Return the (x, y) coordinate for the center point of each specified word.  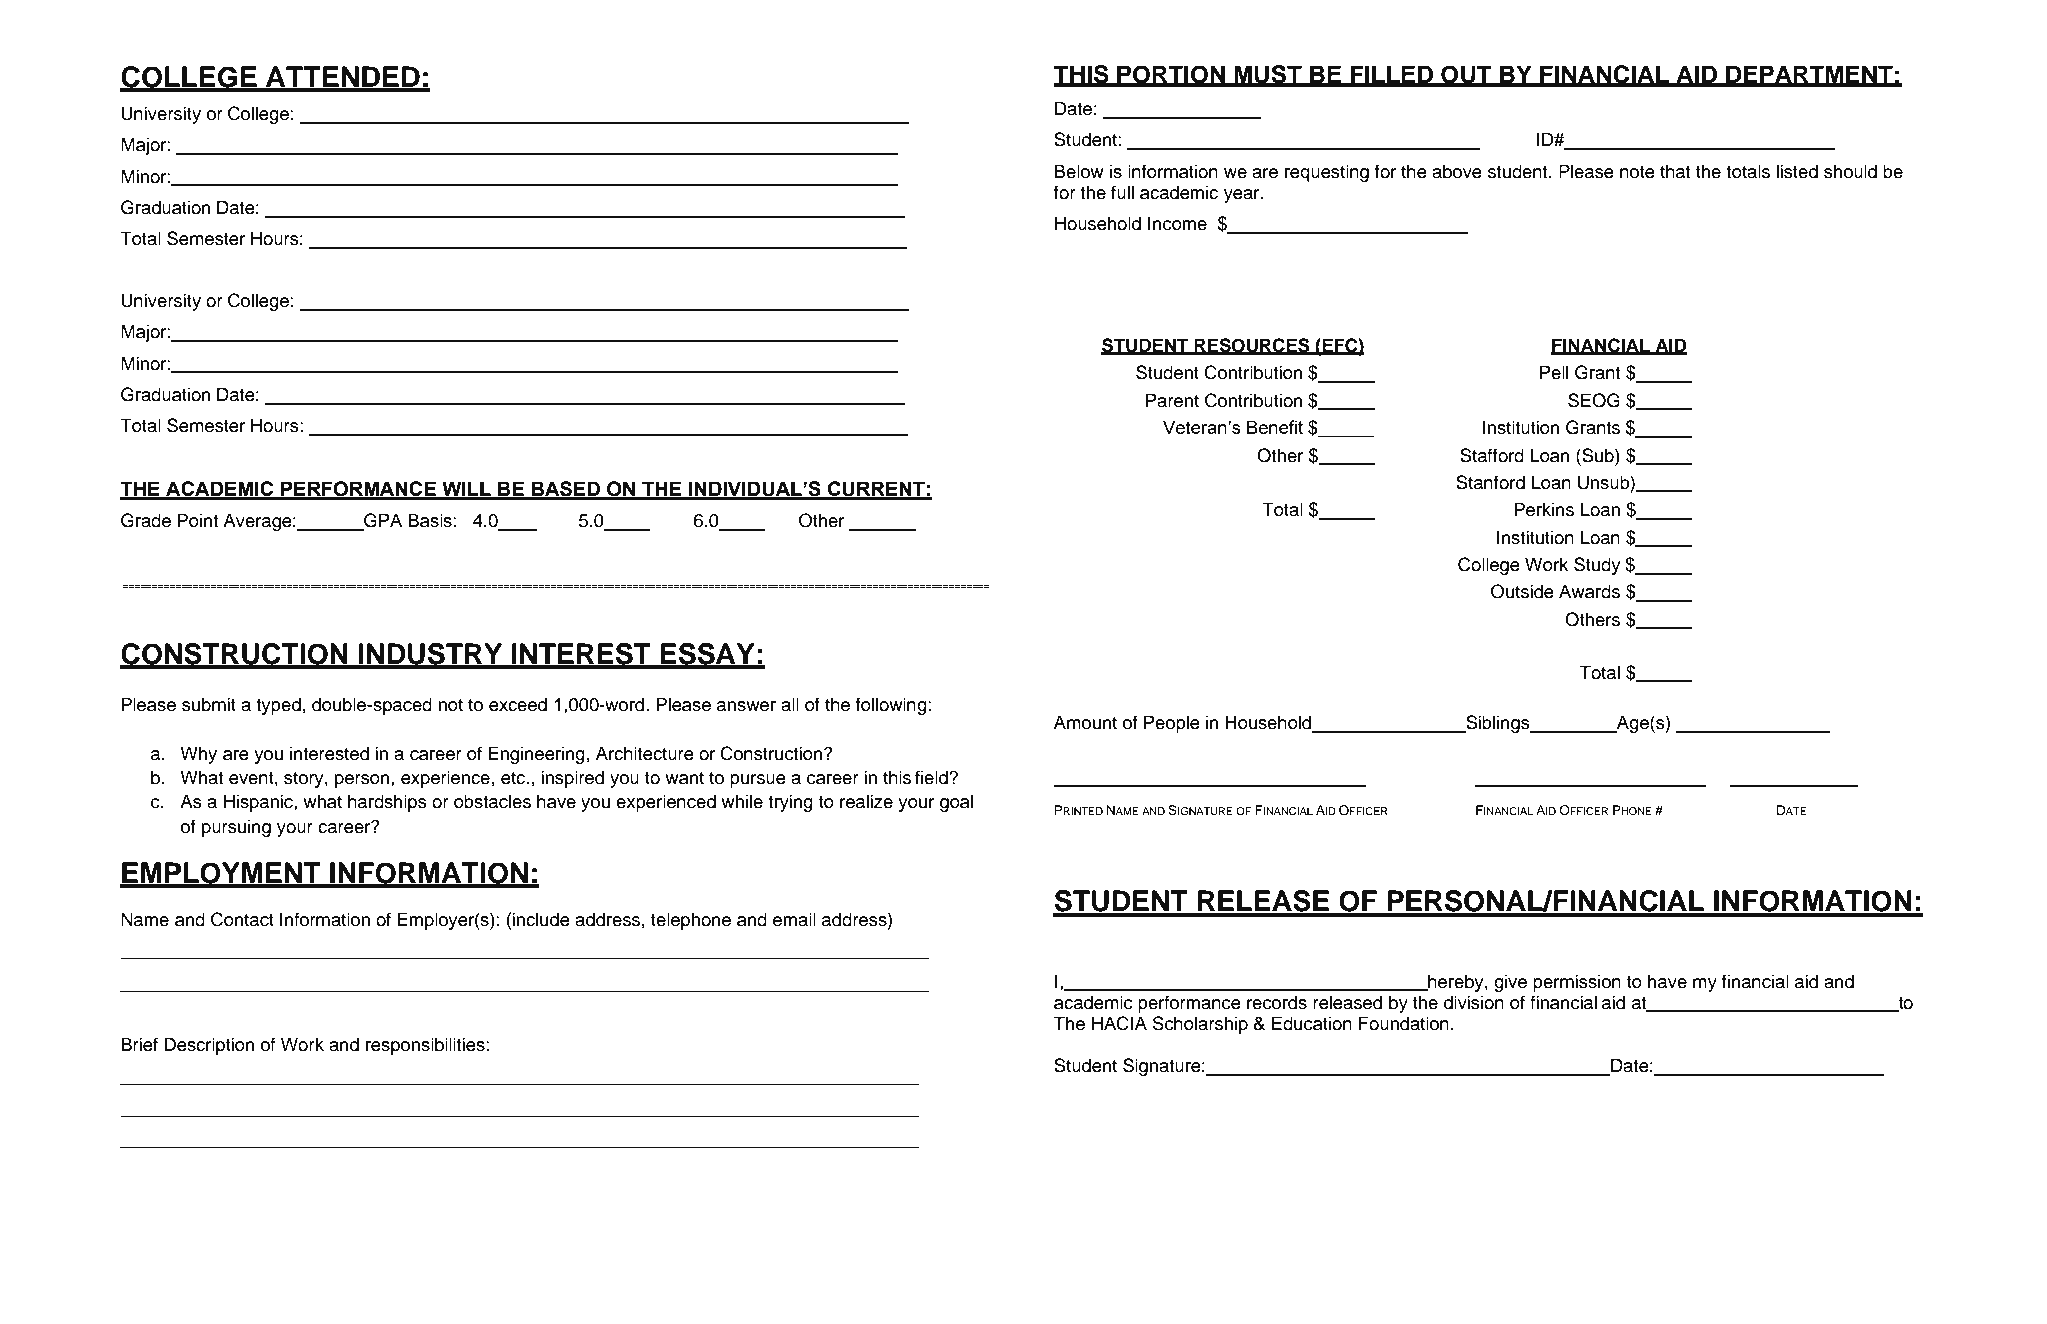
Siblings (1498, 724)
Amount (1085, 722)
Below (1079, 171)
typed (278, 706)
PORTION (1171, 75)
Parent (1172, 400)
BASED (566, 490)
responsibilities (425, 1046)
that (1675, 171)
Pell (1554, 372)
